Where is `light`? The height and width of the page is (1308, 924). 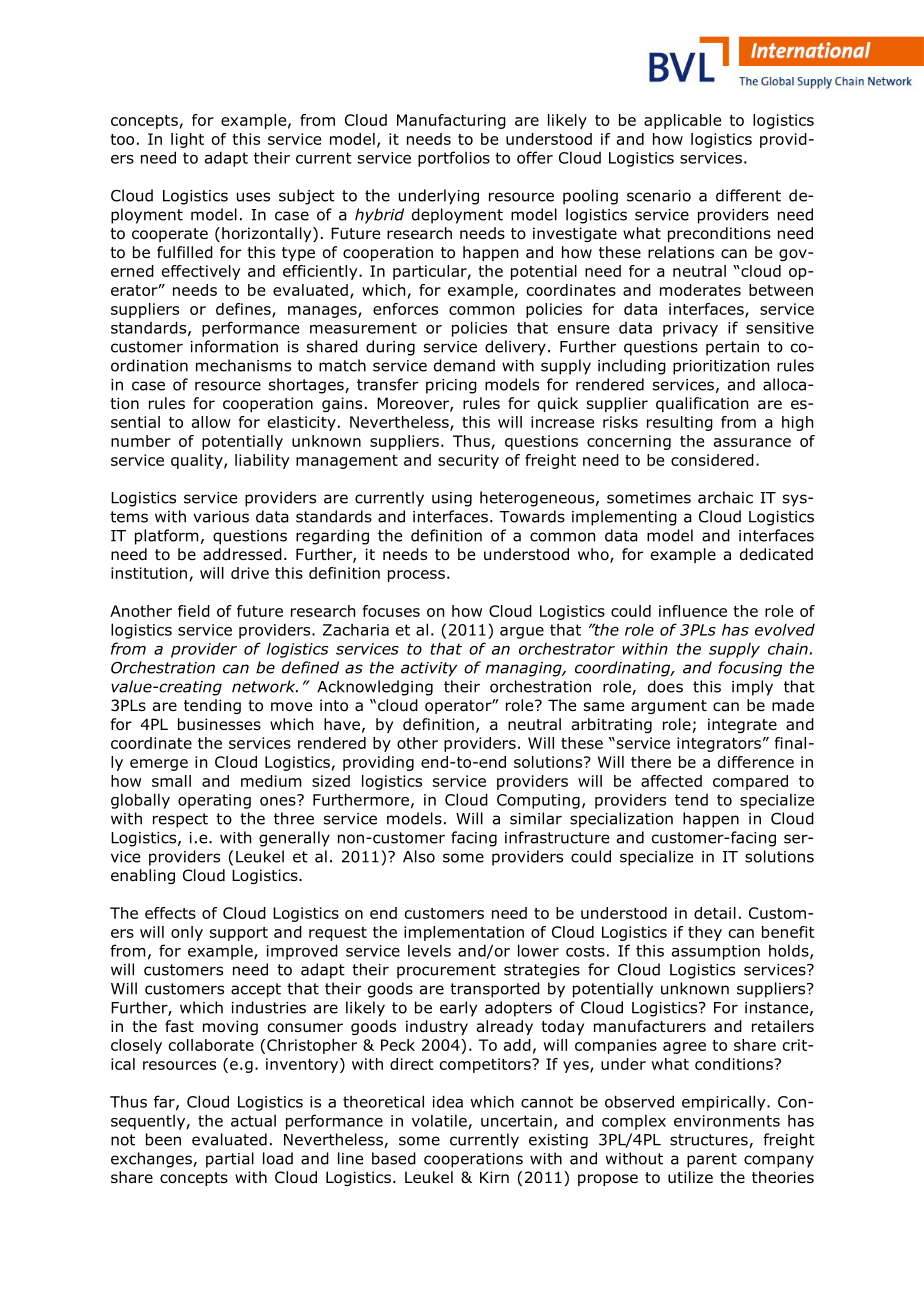
light is located at coordinates (187, 140).
